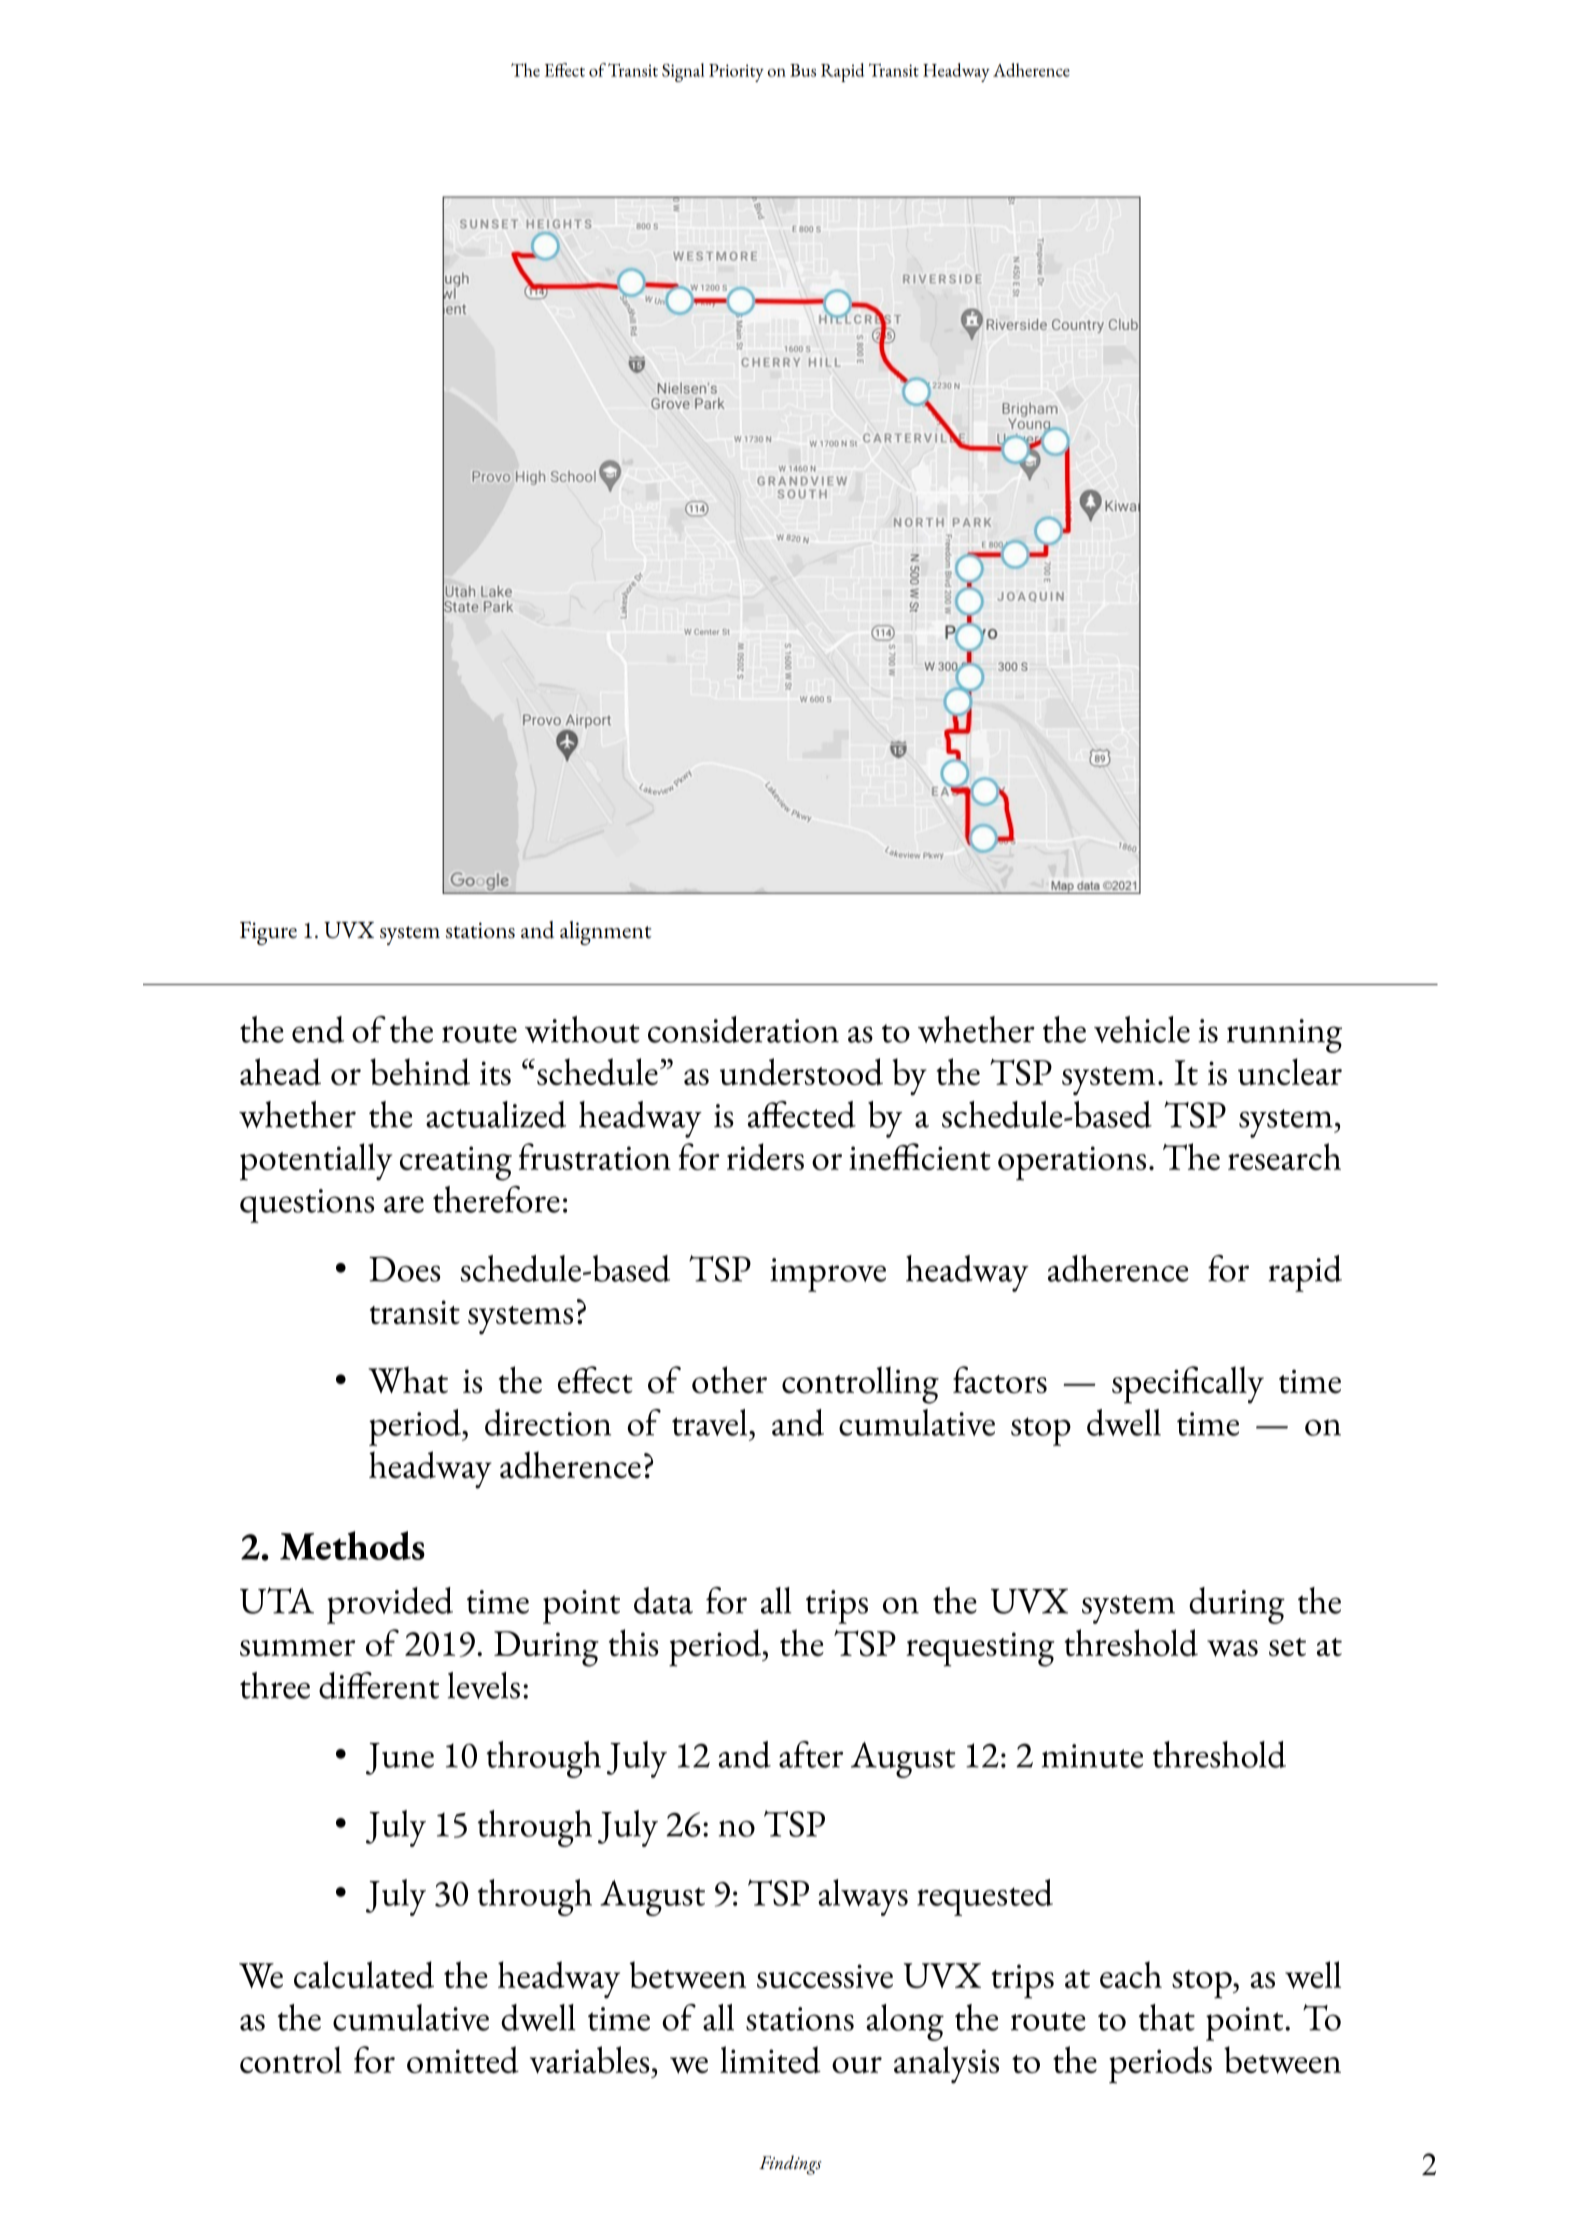 Image resolution: width=1581 pixels, height=2236 pixels. What do you see at coordinates (1142, 1029) in the screenshot?
I see `vehicle` at bounding box center [1142, 1029].
